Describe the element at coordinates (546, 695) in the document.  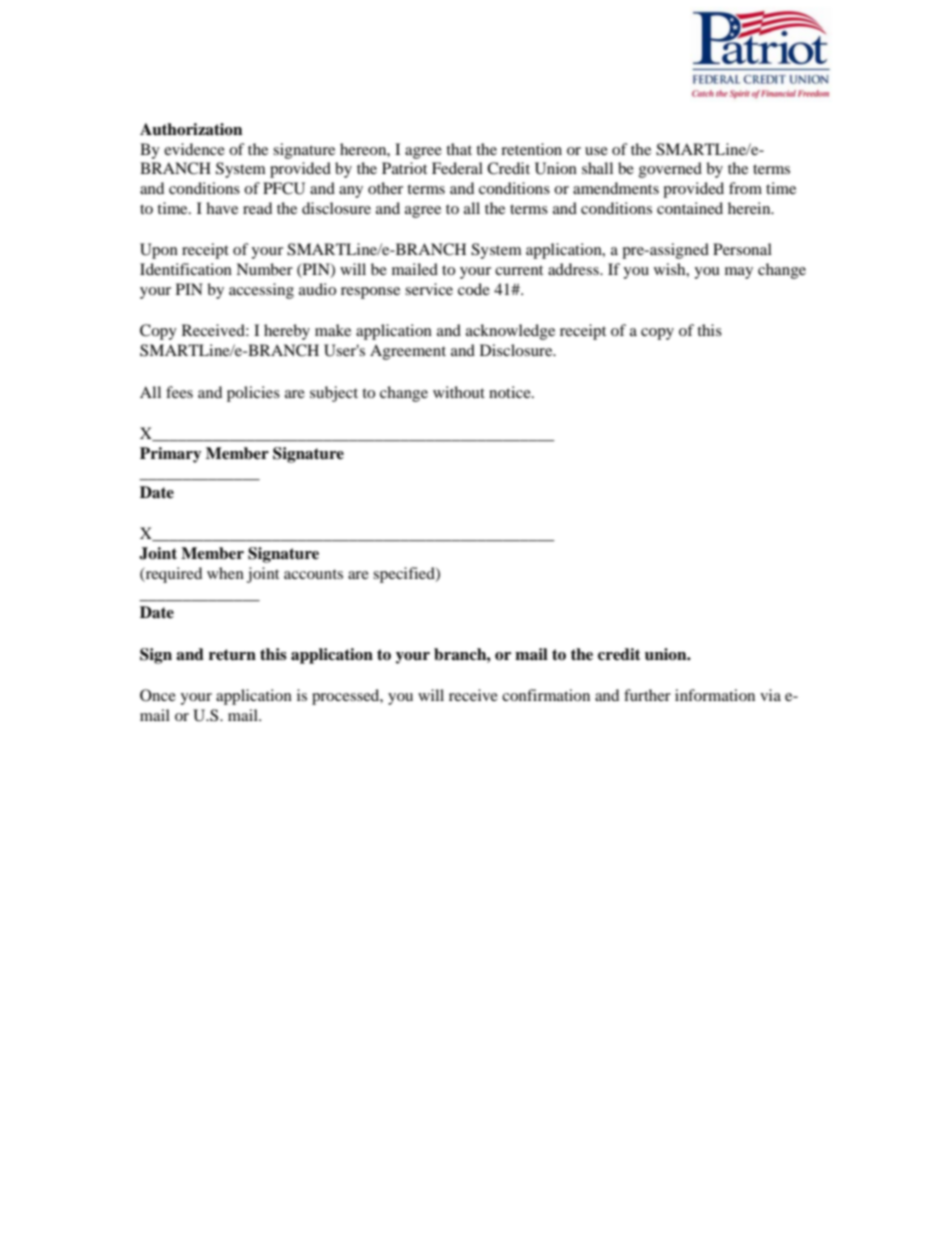
I see `confirmation` at that location.
